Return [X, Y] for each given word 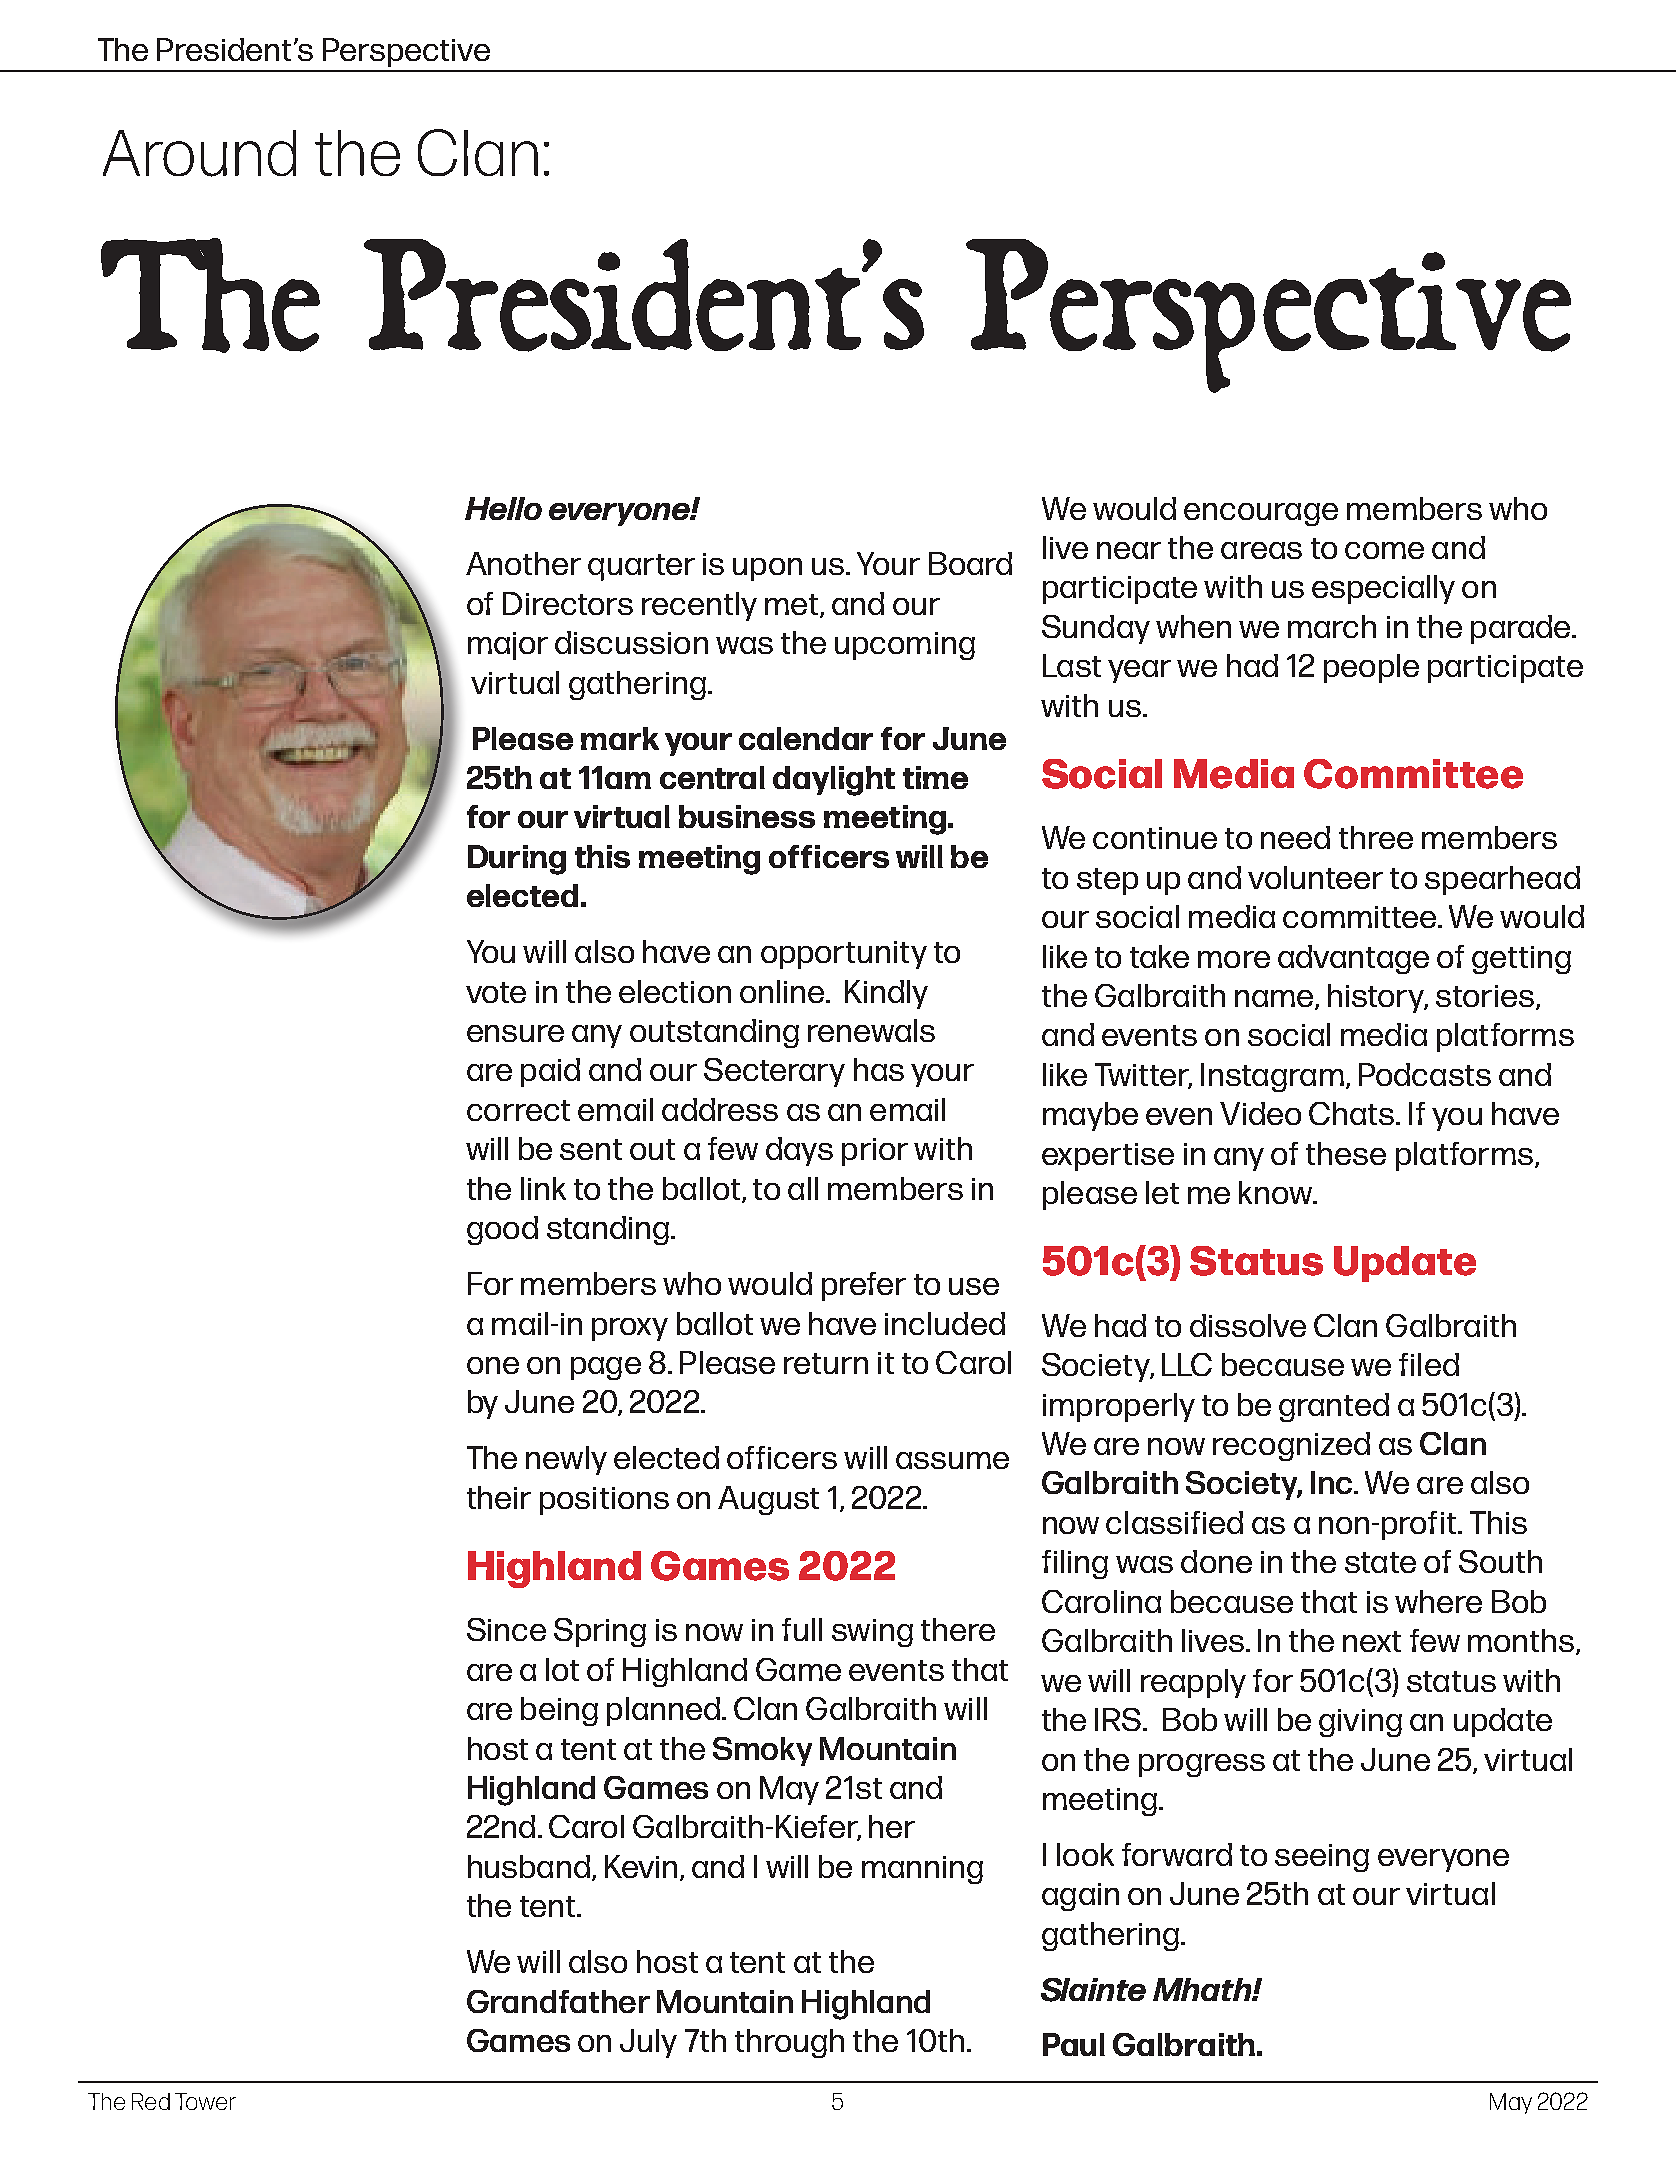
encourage [1261, 514]
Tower [205, 2101]
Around [199, 153]
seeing [1322, 1858]
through [789, 2043]
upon [767, 569]
